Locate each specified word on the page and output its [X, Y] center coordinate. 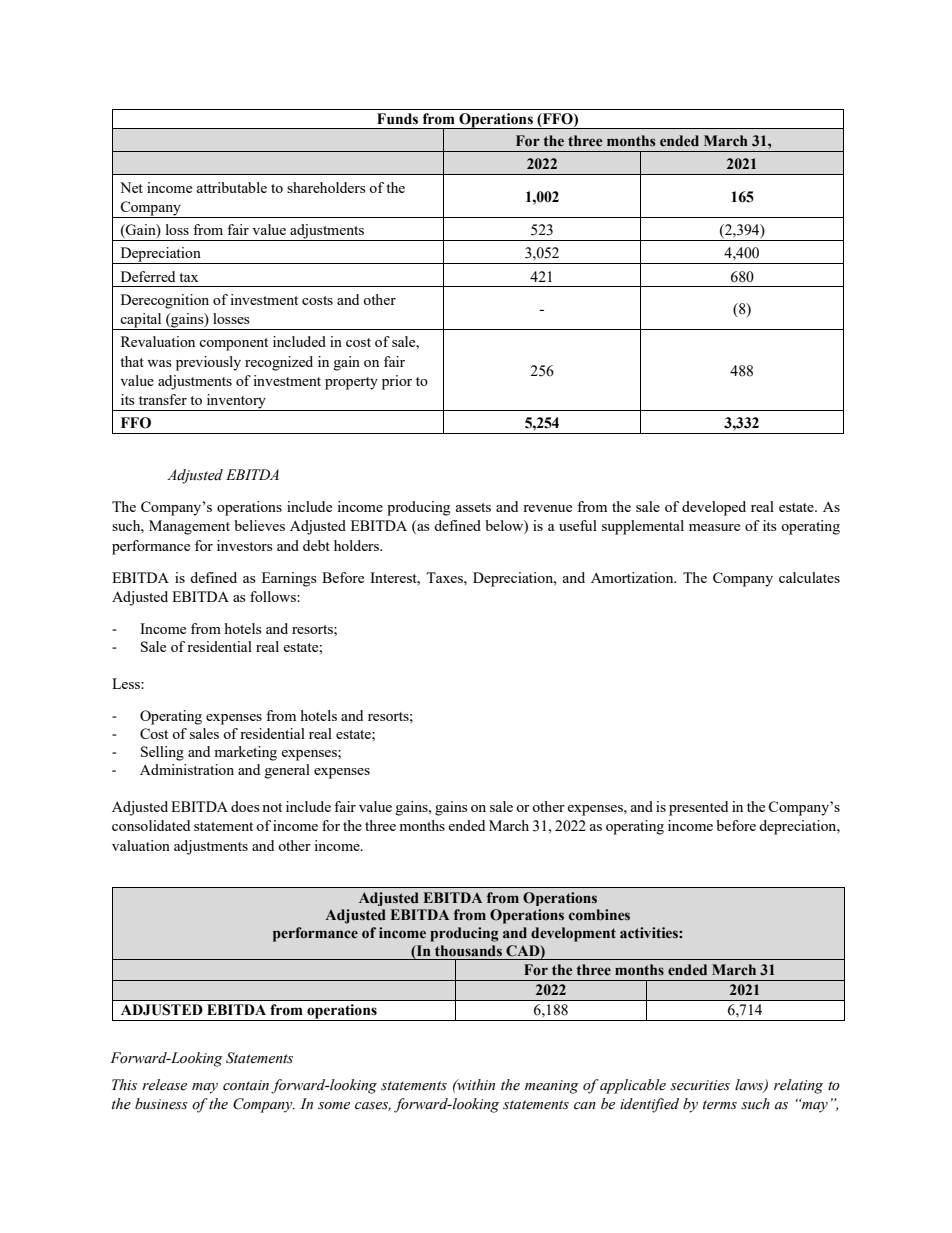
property [351, 383]
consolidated [151, 825]
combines [599, 915]
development [573, 934]
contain [246, 1085]
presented [698, 808]
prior [397, 382]
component [233, 344]
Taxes [445, 577]
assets [473, 507]
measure [714, 527]
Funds [397, 119]
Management [189, 527]
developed [714, 508]
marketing [245, 753]
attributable [232, 187]
